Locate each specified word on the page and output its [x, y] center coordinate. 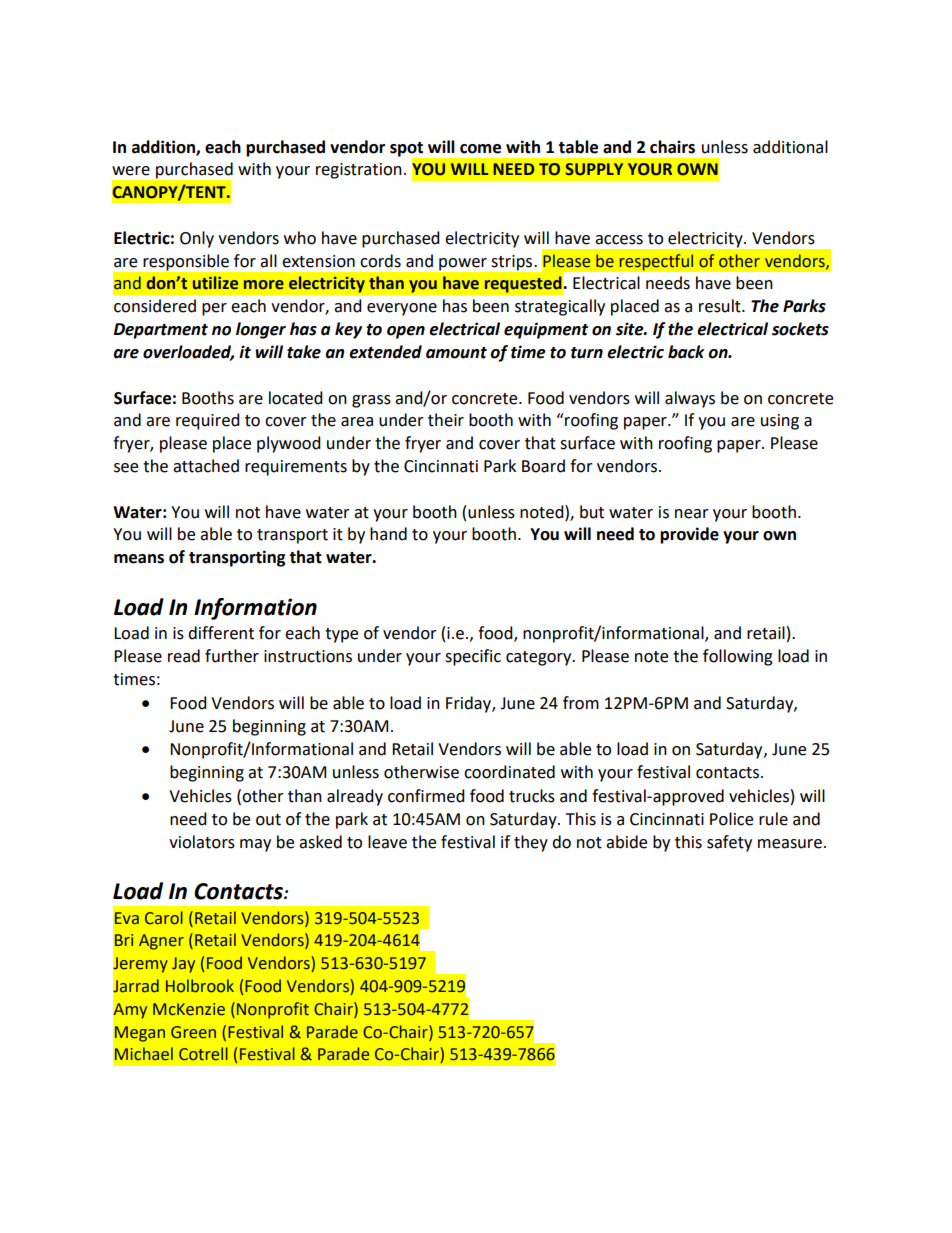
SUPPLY [594, 169]
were [131, 171]
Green [193, 1032]
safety [729, 843]
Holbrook [200, 986]
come [480, 149]
